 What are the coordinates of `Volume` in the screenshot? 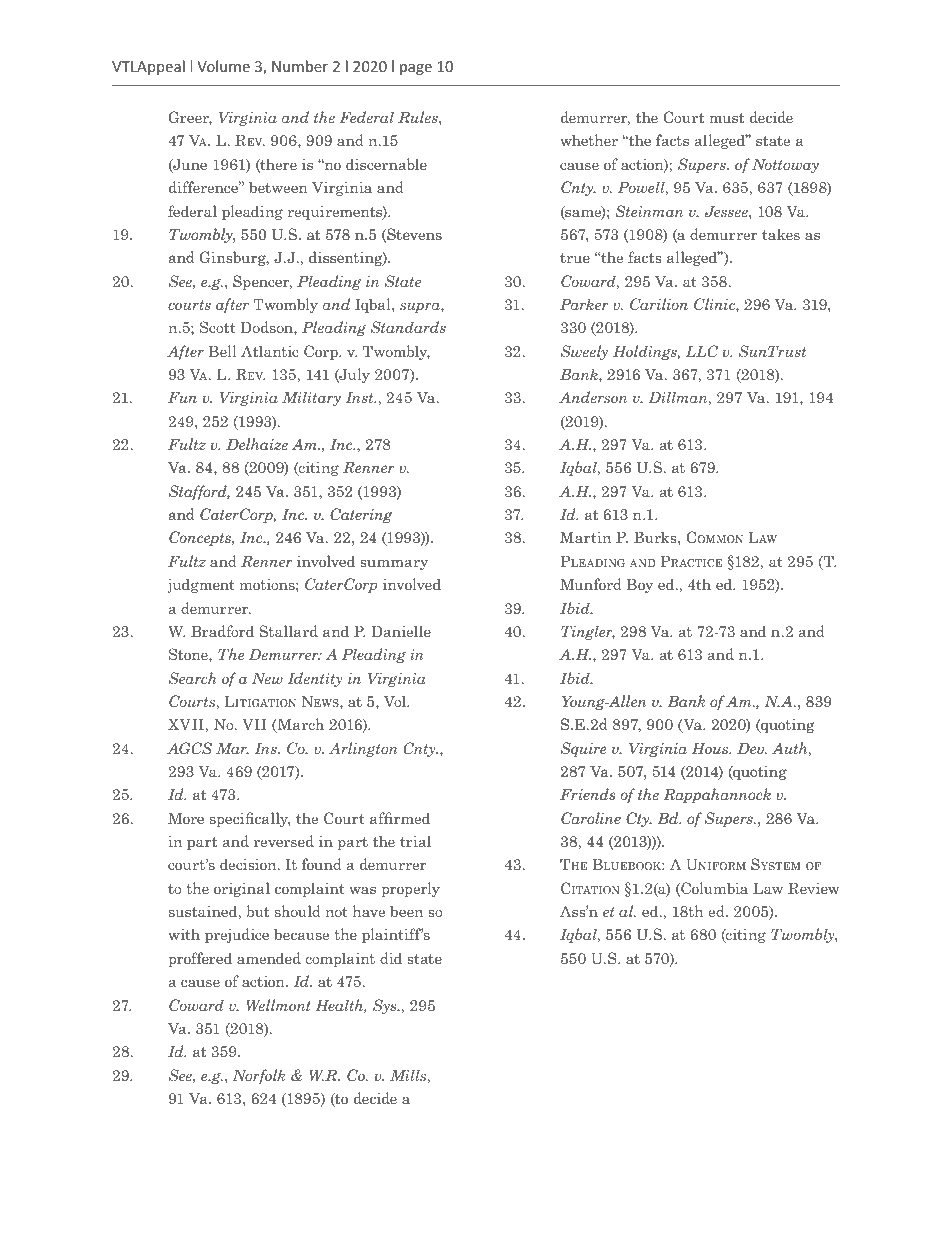 It's located at (223, 66).
